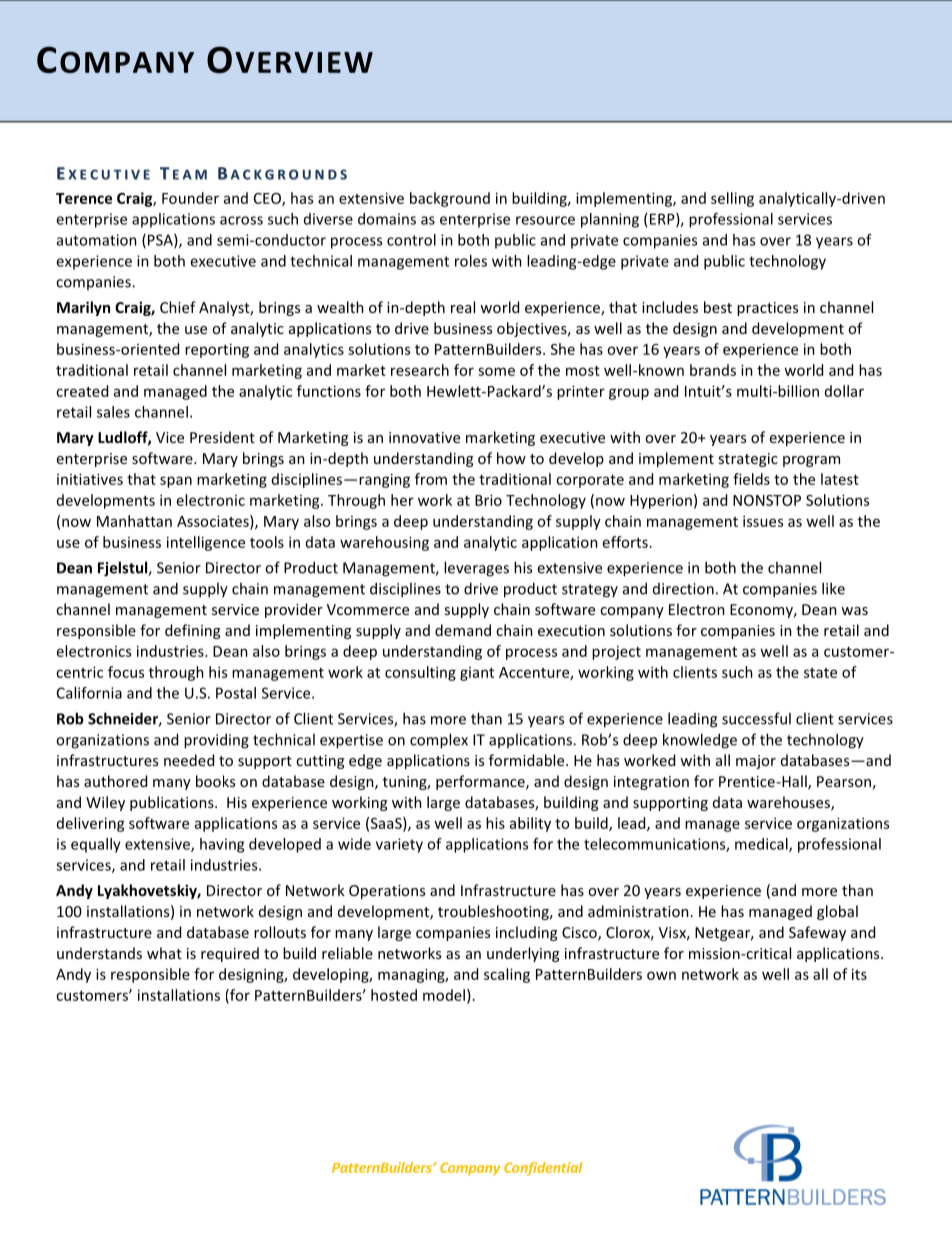  What do you see at coordinates (450, 199) in the screenshot?
I see `background` at bounding box center [450, 199].
